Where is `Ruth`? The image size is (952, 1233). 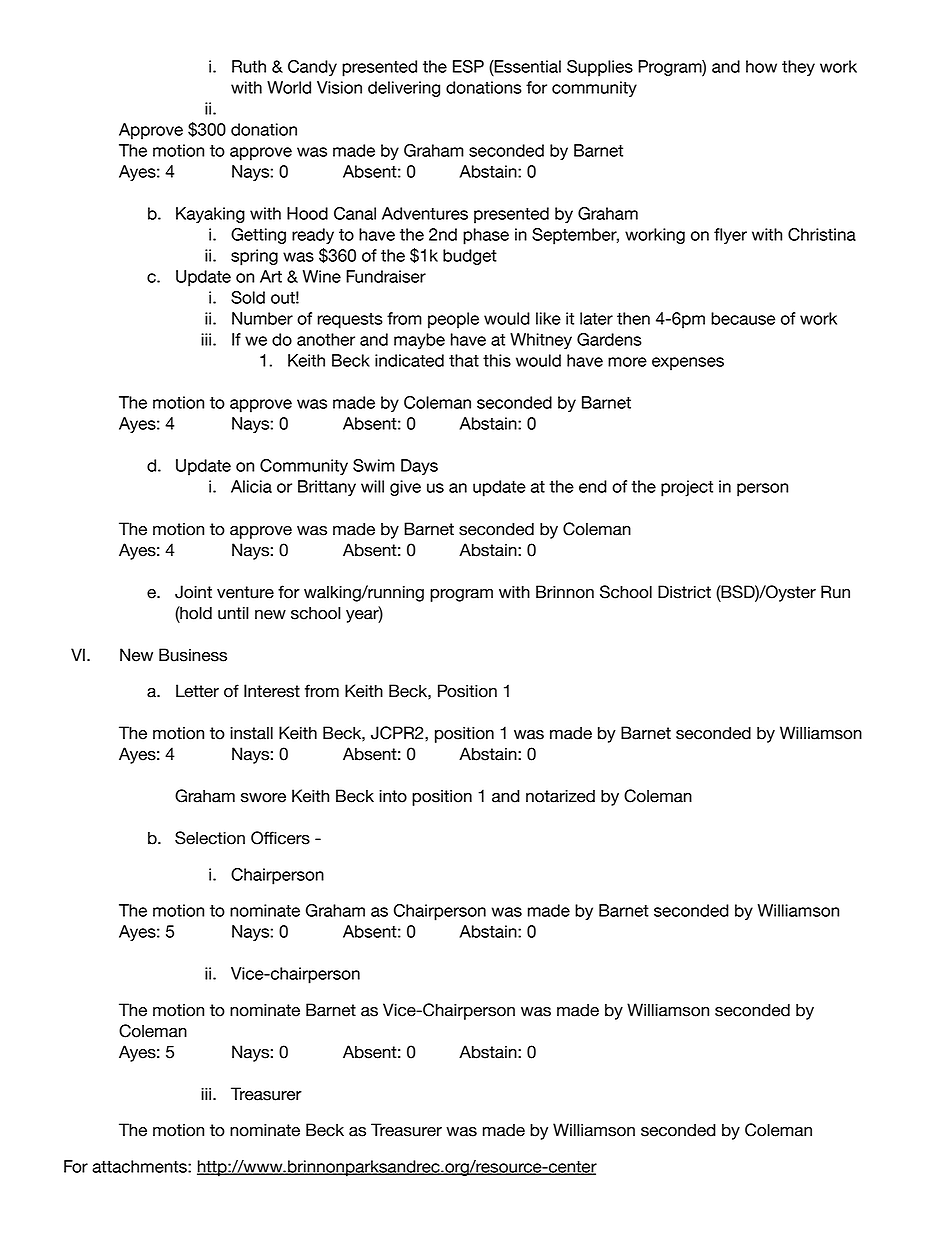 Ruth is located at coordinates (249, 66).
